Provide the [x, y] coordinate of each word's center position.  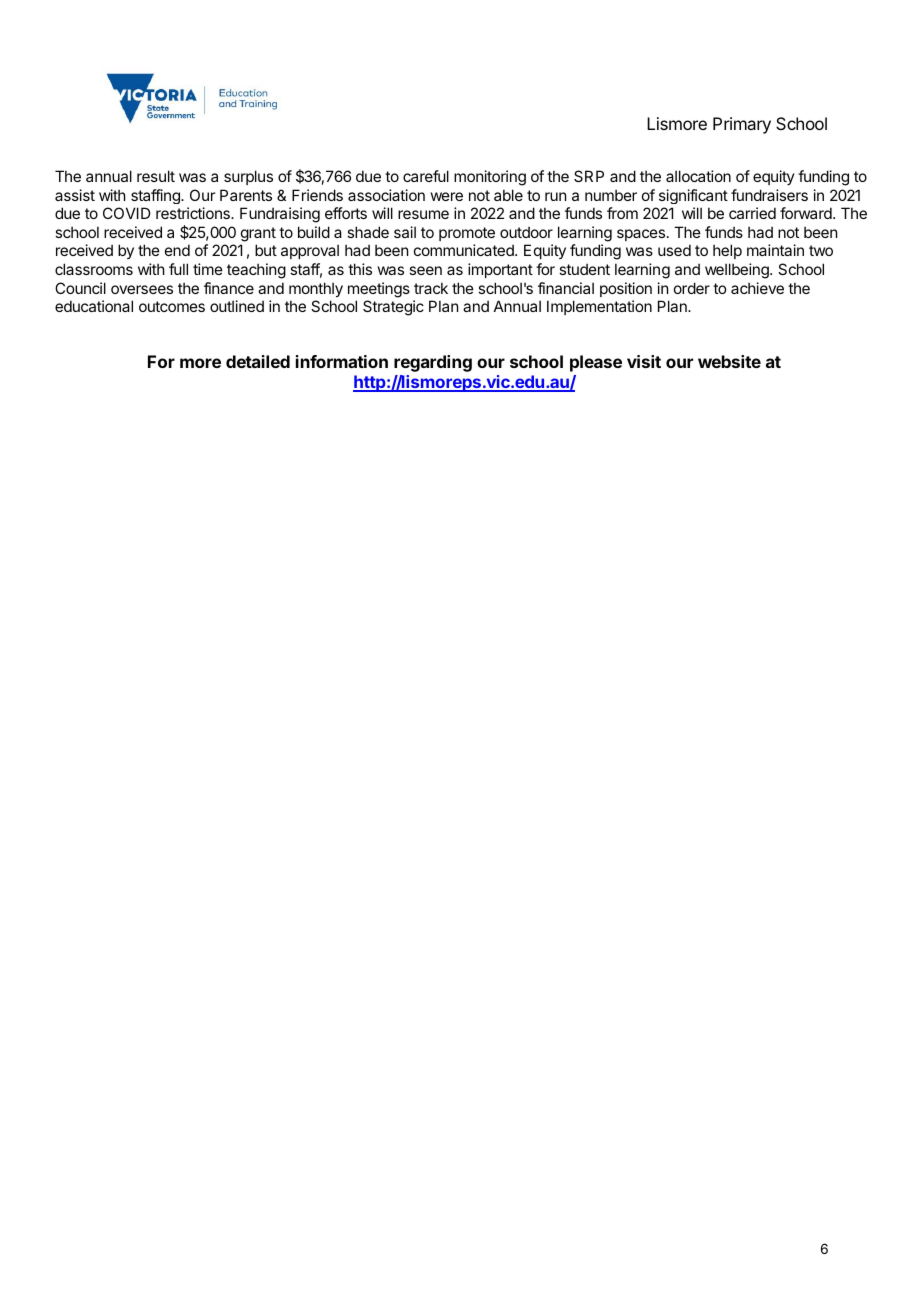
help [727, 251]
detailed [258, 361]
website [729, 361]
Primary [742, 125]
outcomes [172, 306]
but [266, 250]
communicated [465, 250]
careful [426, 176]
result [156, 176]
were [447, 196]
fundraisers [769, 195]
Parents [246, 195]
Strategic [393, 308]
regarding [433, 363]
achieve [757, 288]
